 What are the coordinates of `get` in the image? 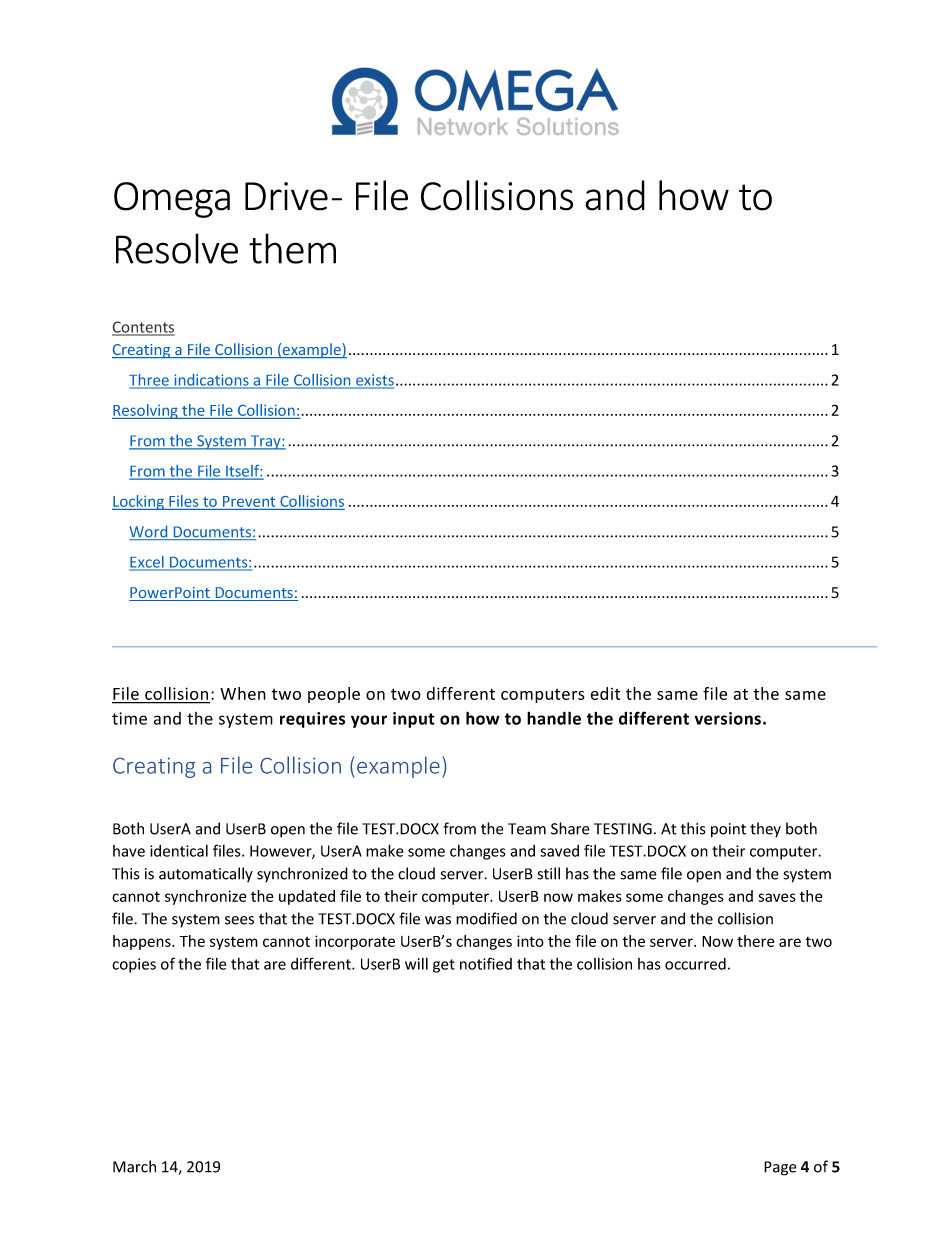 It's located at (444, 966).
